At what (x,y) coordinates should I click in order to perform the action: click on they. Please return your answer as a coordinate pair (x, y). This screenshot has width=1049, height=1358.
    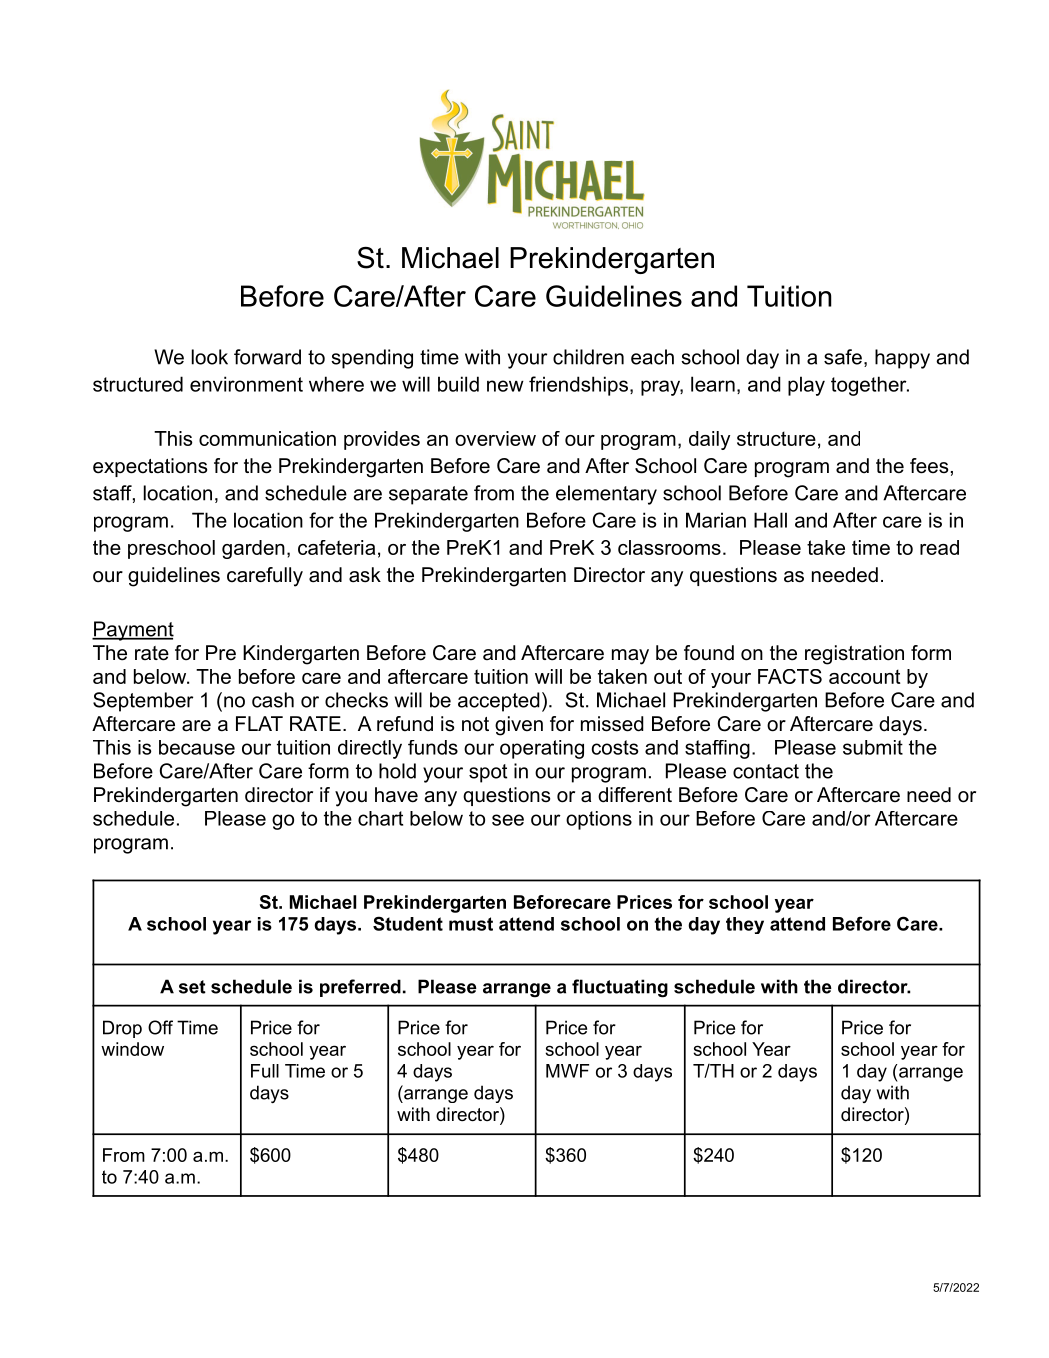
    Looking at the image, I should click on (745, 925).
